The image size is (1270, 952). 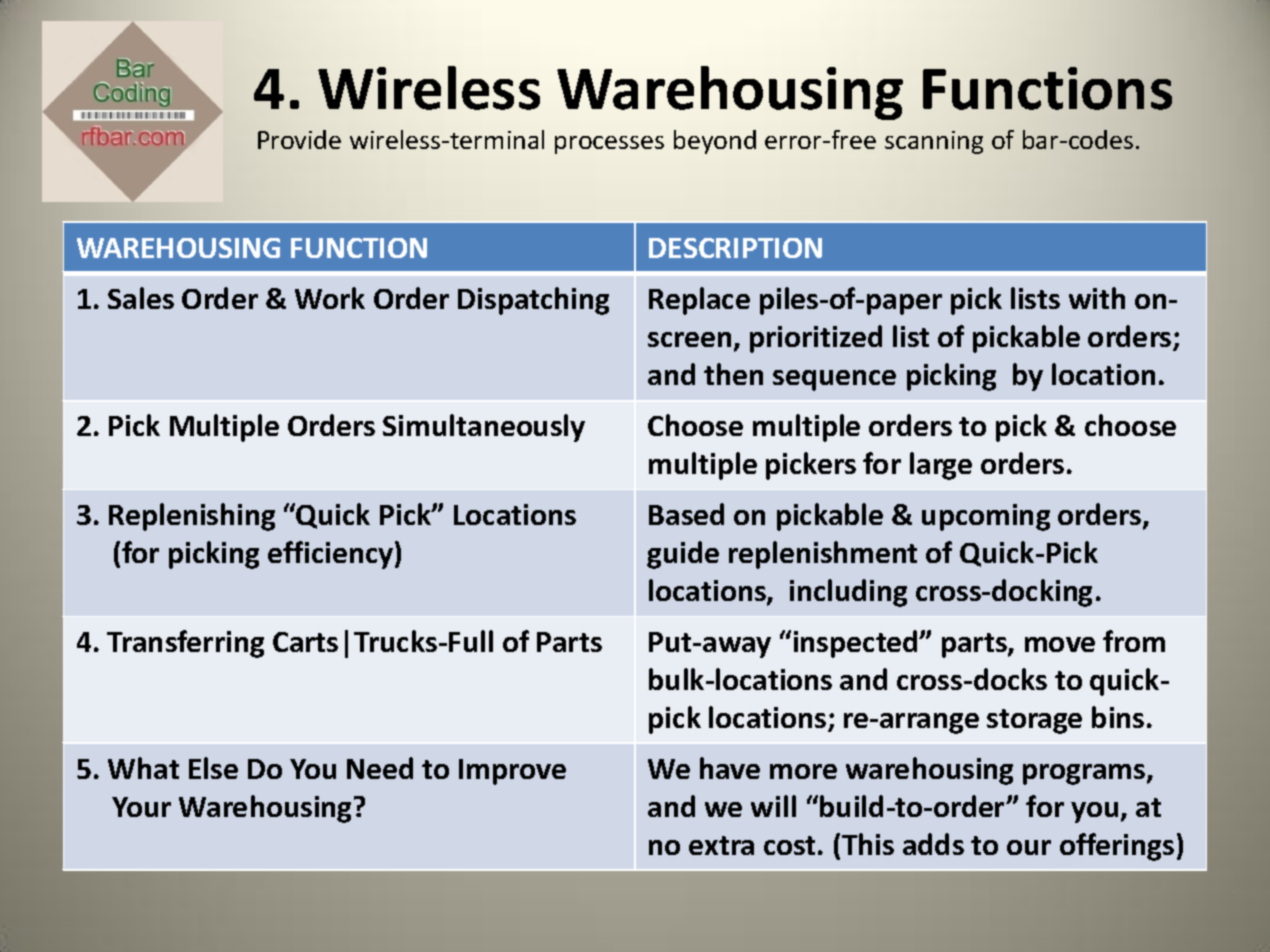 What do you see at coordinates (141, 807) in the page?
I see `Your` at bounding box center [141, 807].
